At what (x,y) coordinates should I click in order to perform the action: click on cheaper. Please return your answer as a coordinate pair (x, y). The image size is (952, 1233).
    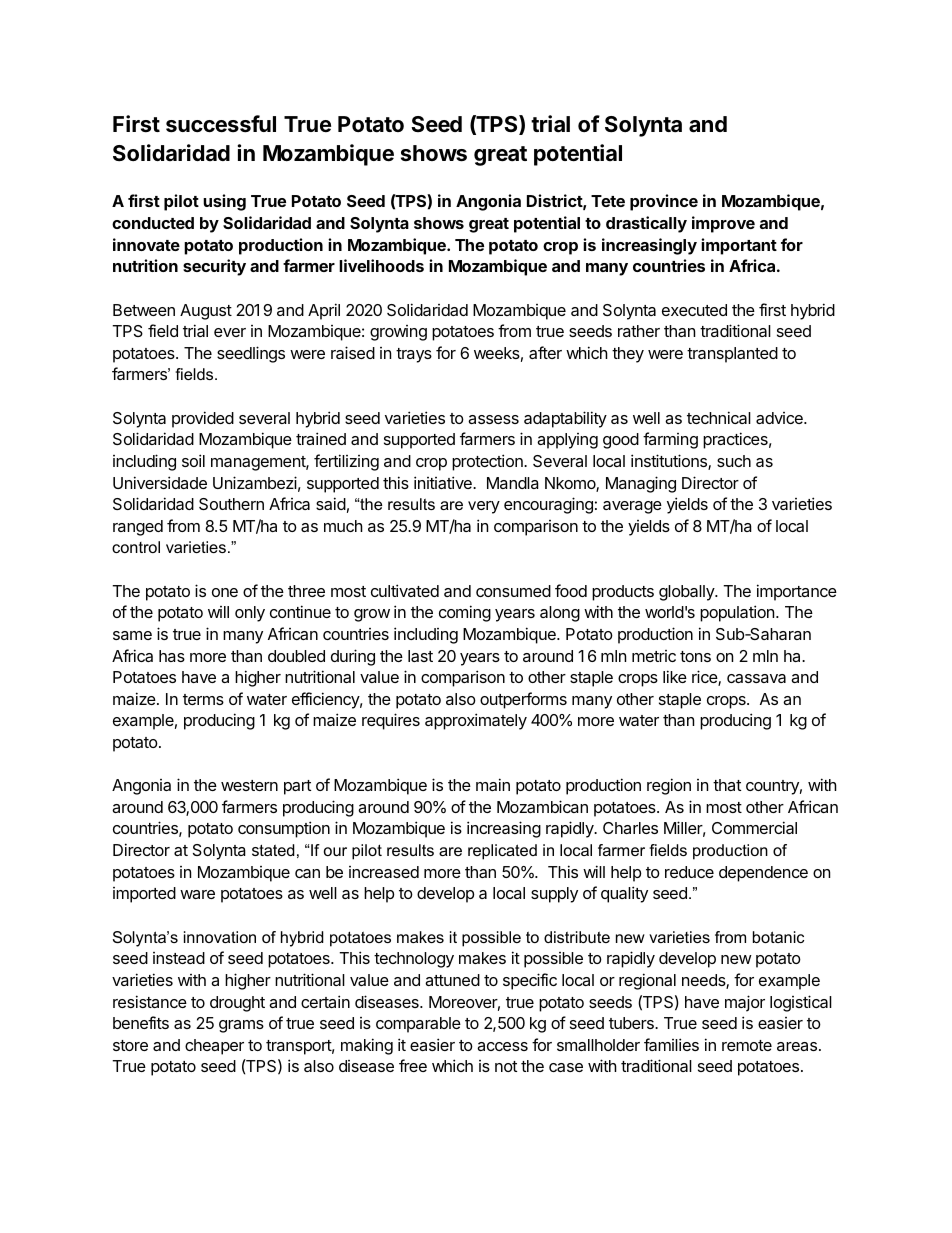
    Looking at the image, I should click on (214, 1047).
